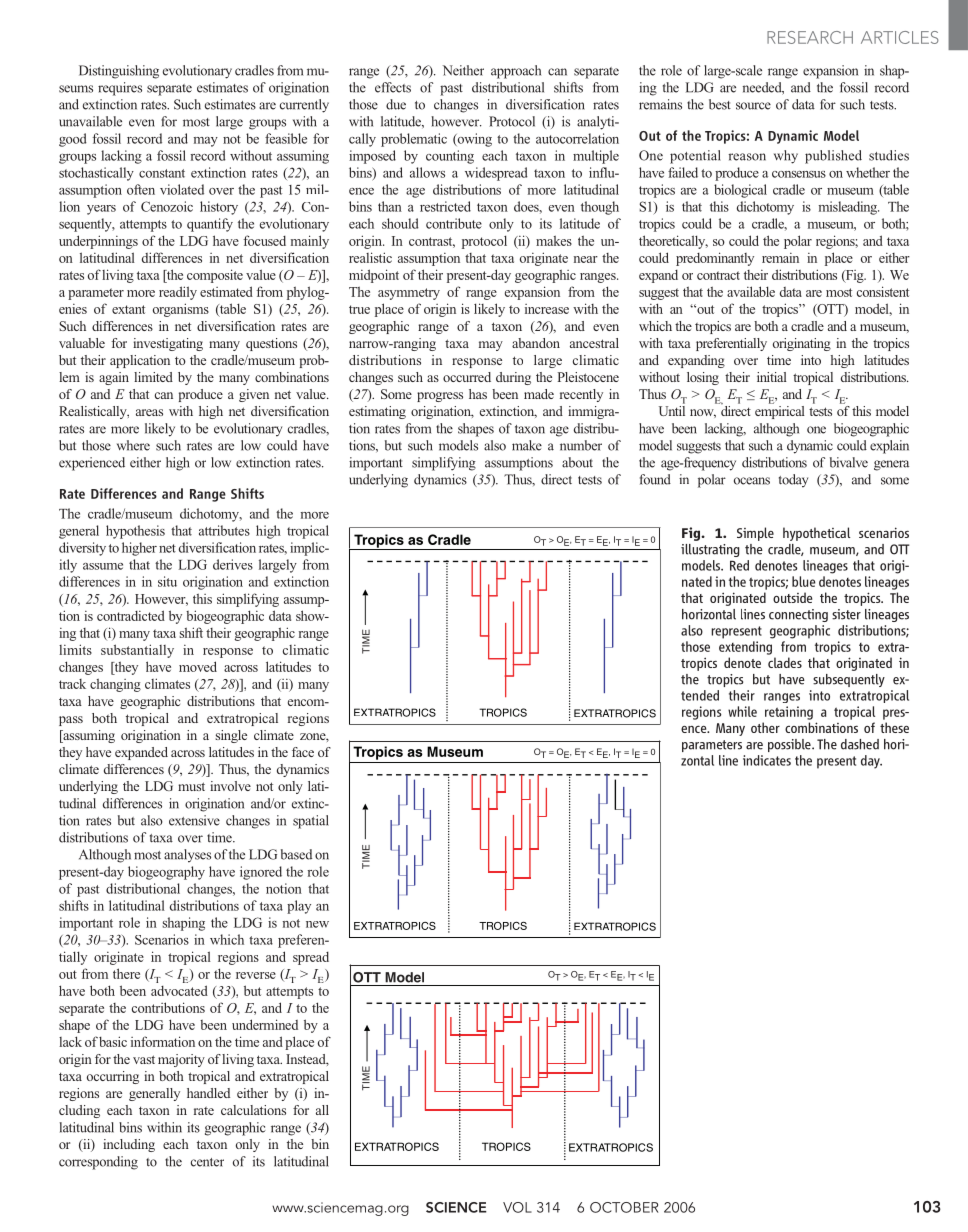 The image size is (968, 1232). I want to click on new, so click(317, 924).
